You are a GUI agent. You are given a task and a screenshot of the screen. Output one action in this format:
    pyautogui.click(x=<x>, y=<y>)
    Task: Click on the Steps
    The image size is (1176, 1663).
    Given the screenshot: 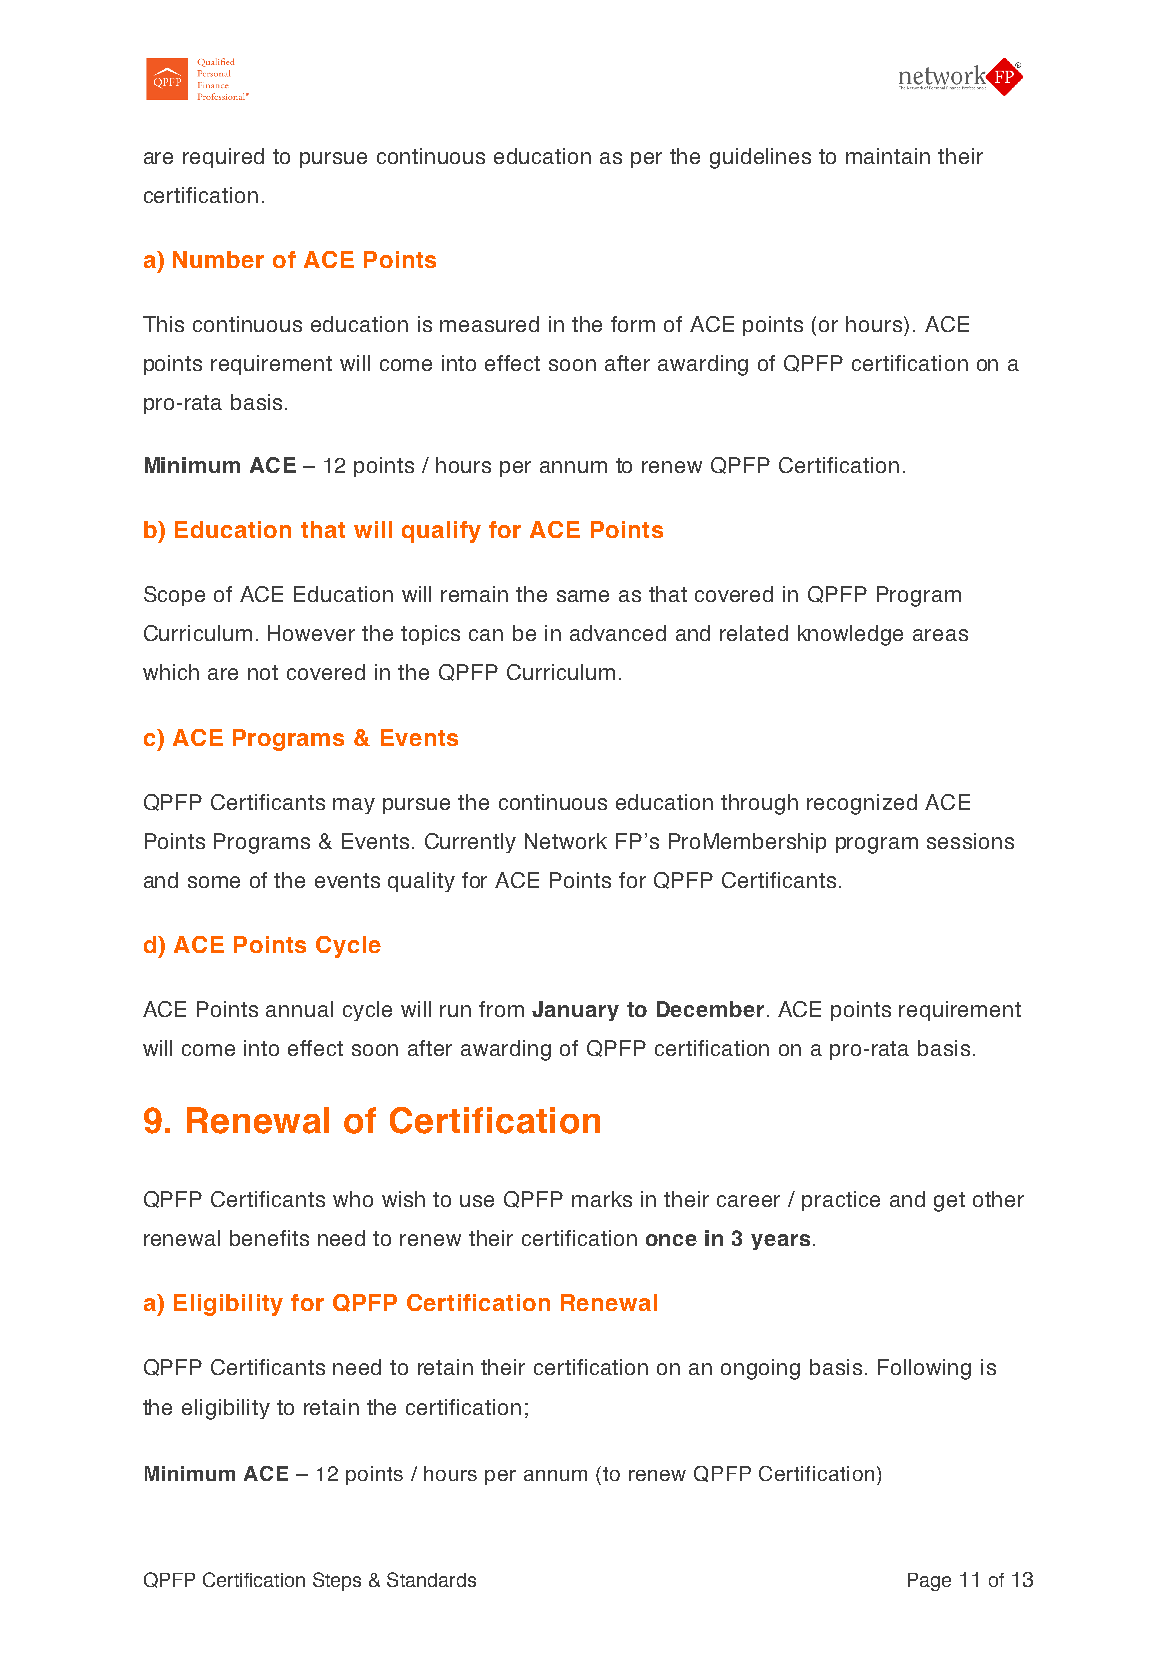 What is the action you would take?
    pyautogui.click(x=337, y=1581)
